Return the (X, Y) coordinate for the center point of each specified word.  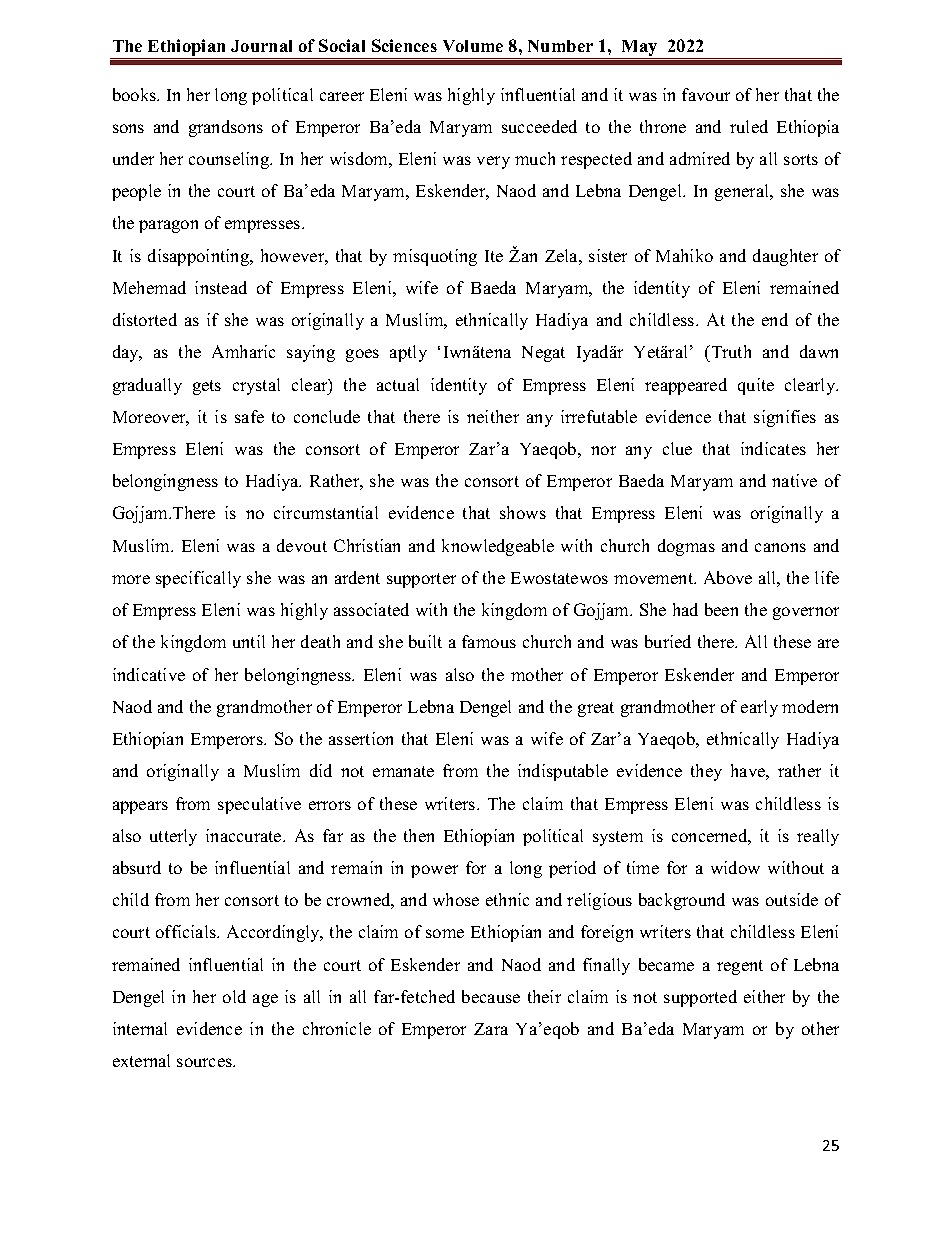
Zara (491, 1029)
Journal (261, 46)
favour (706, 94)
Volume (473, 46)
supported (700, 998)
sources (205, 1062)
